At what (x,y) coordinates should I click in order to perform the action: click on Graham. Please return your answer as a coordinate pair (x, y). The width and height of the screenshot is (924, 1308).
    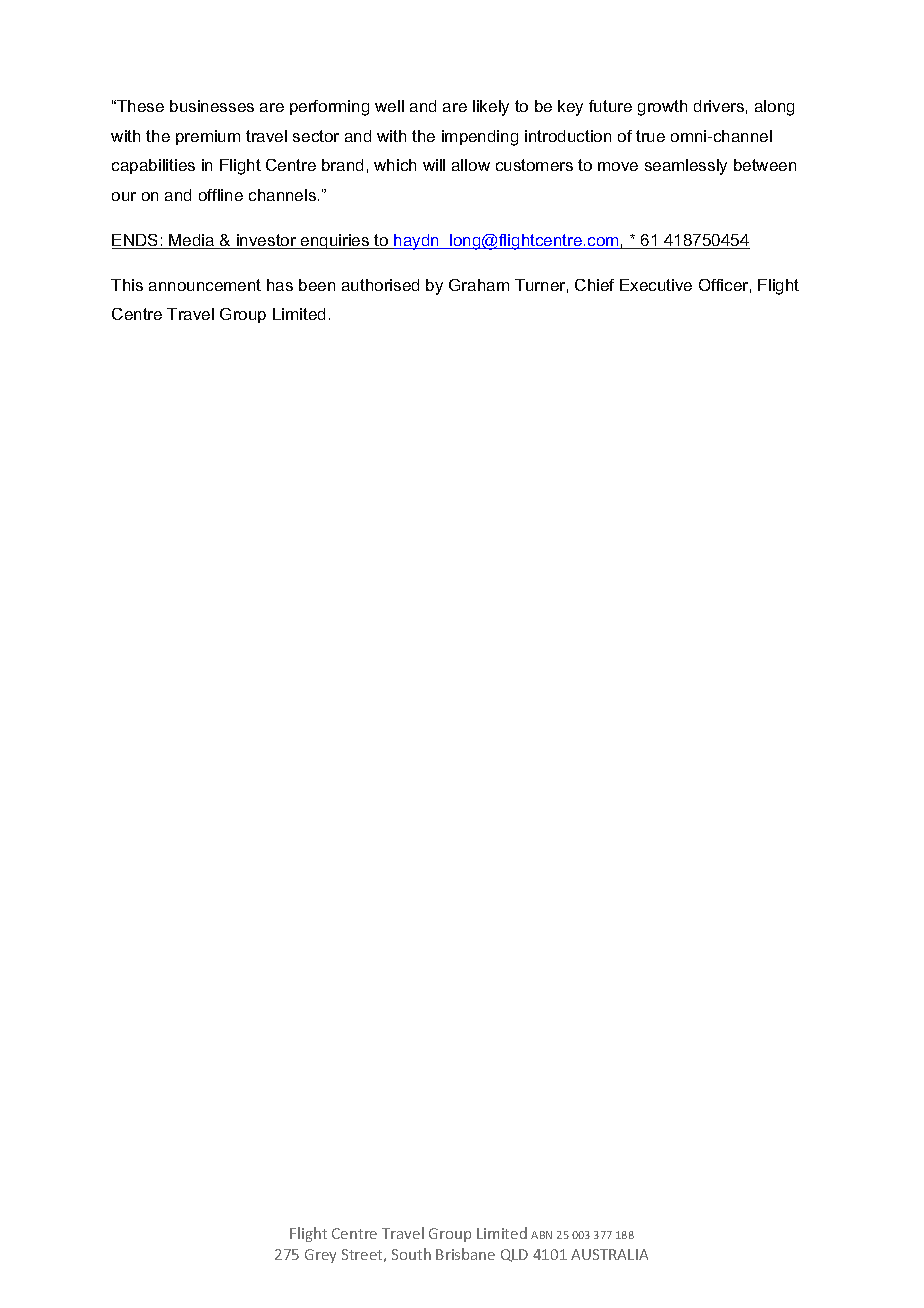
    Looking at the image, I should click on (479, 285).
